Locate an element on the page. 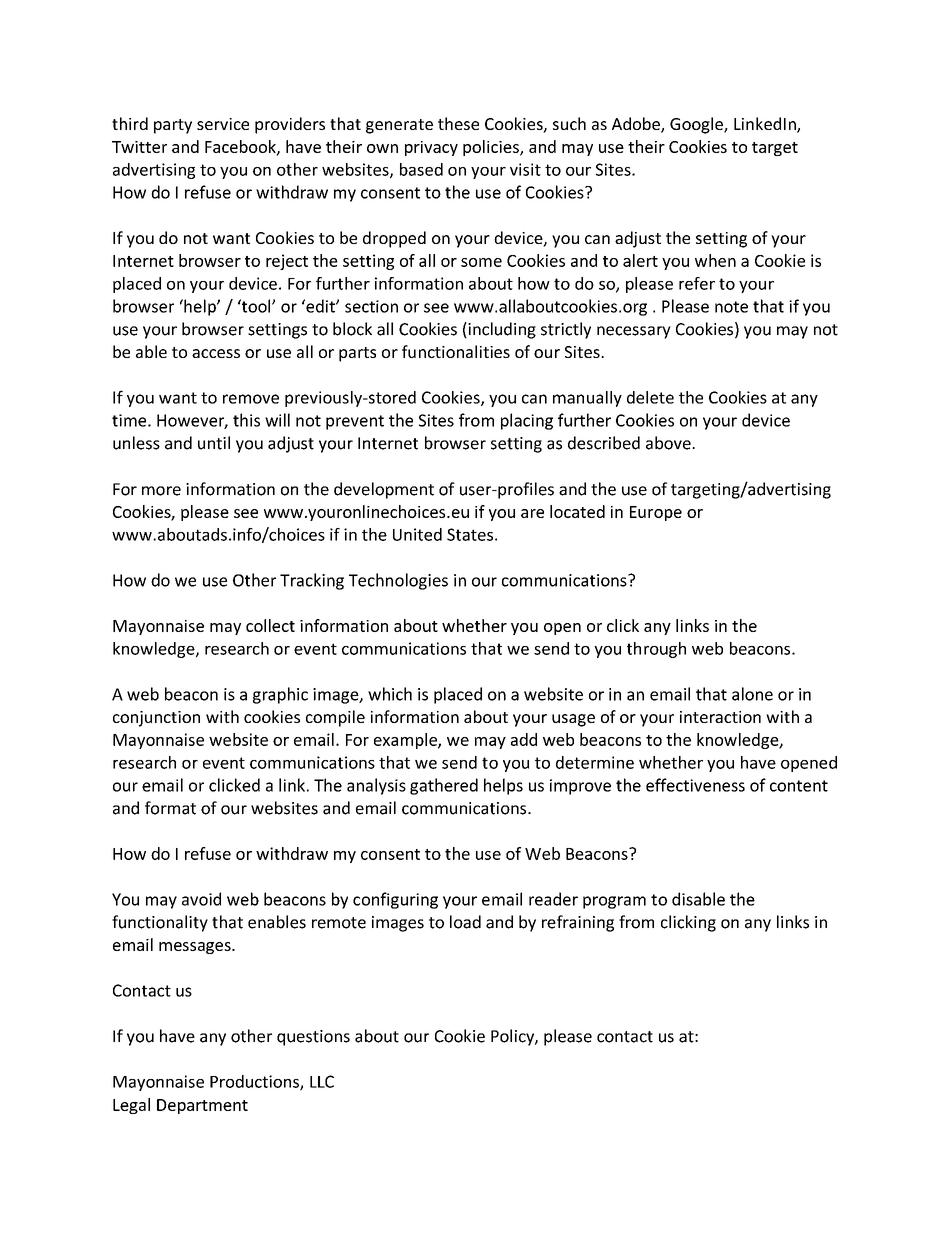 The image size is (952, 1233). through is located at coordinates (656, 650).
